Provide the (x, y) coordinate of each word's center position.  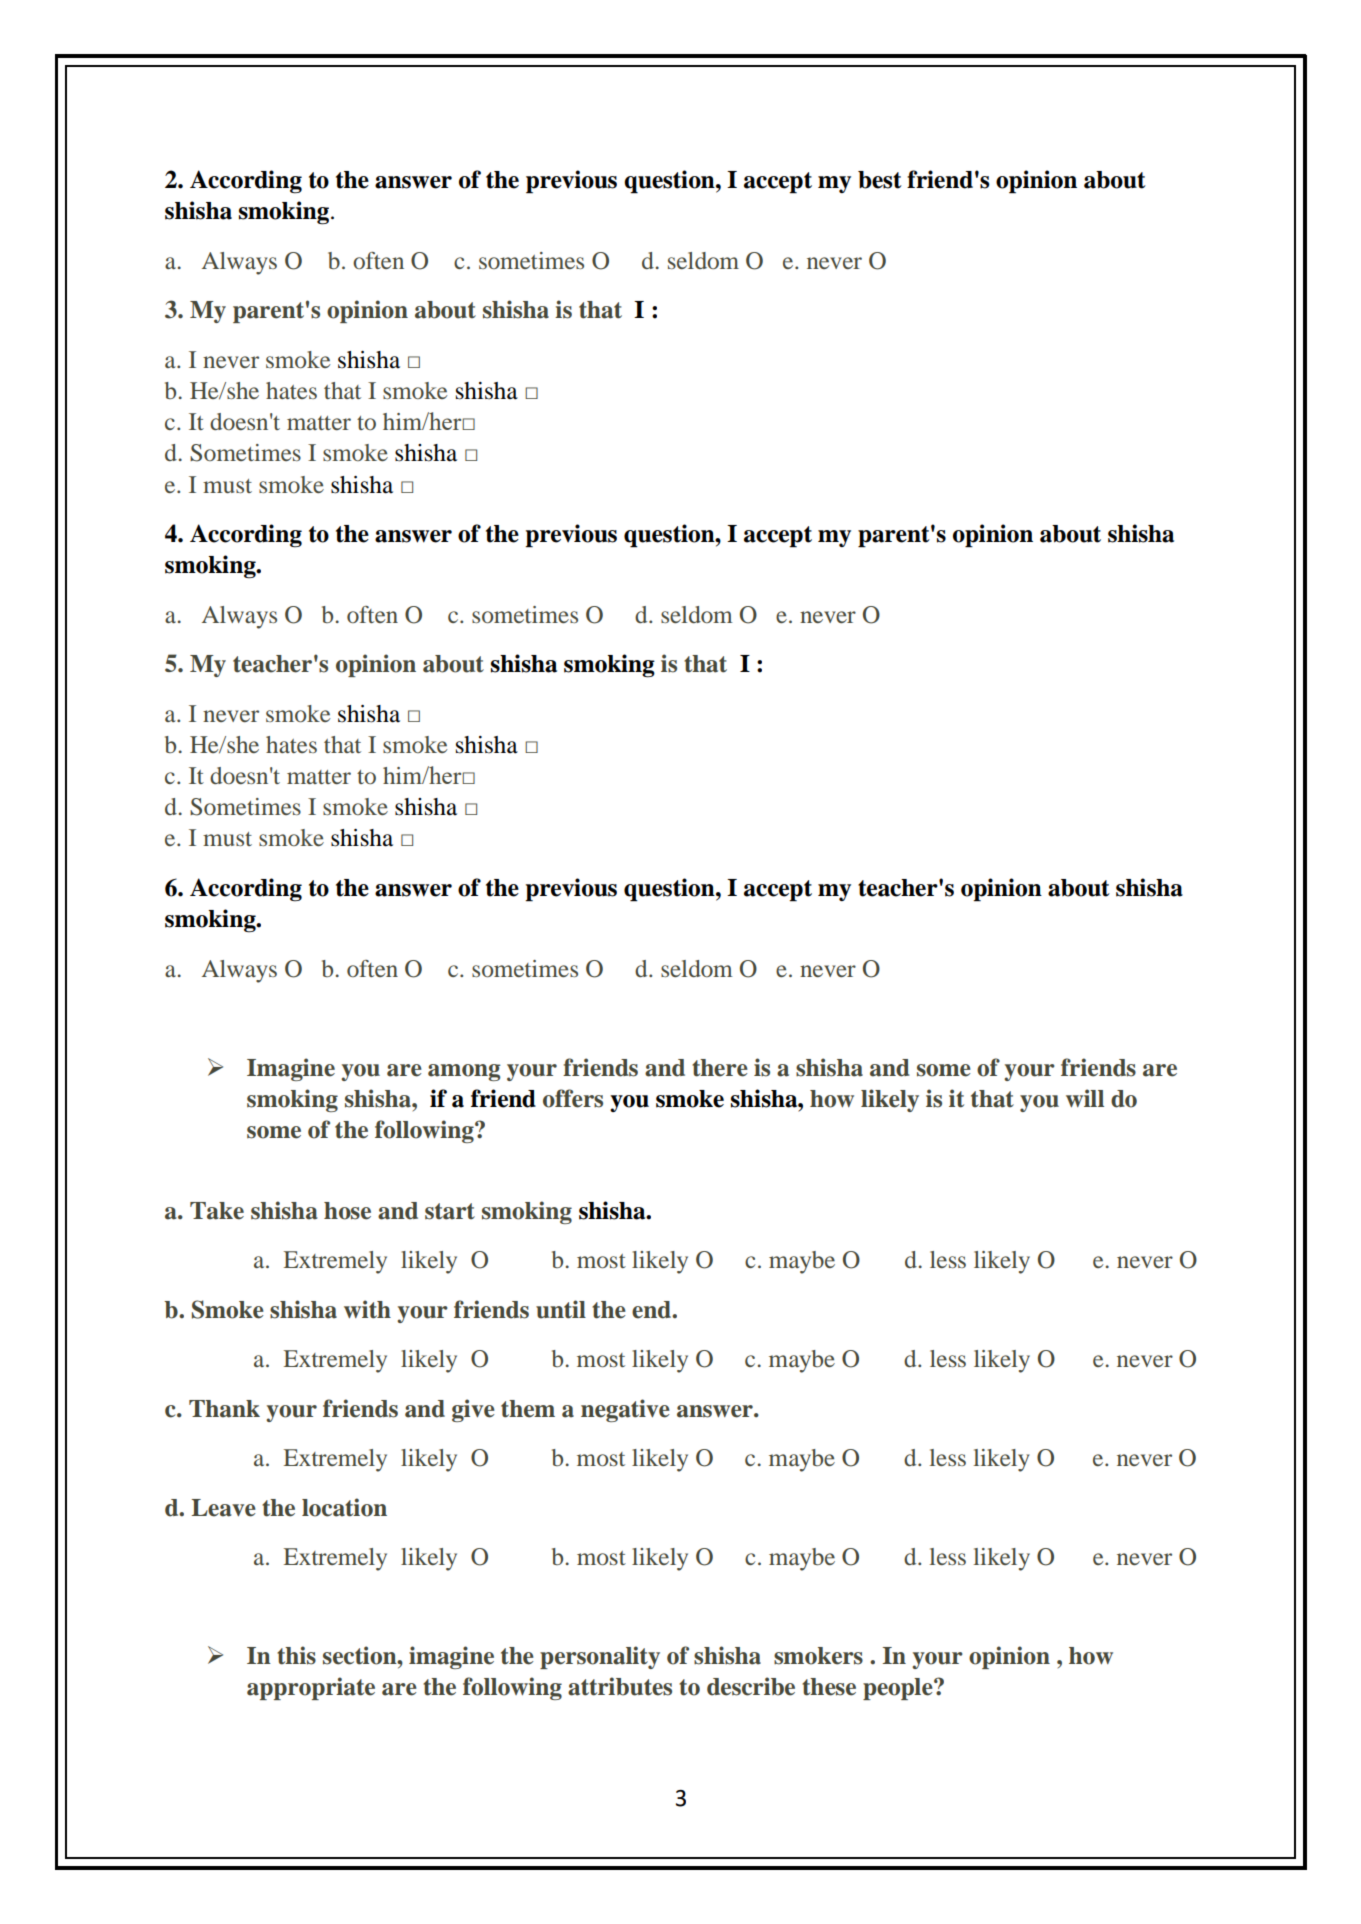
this (296, 1655)
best (880, 180)
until (561, 1309)
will (1085, 1098)
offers (573, 1098)
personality (600, 1657)
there (720, 1068)
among (464, 1072)
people (899, 1689)
